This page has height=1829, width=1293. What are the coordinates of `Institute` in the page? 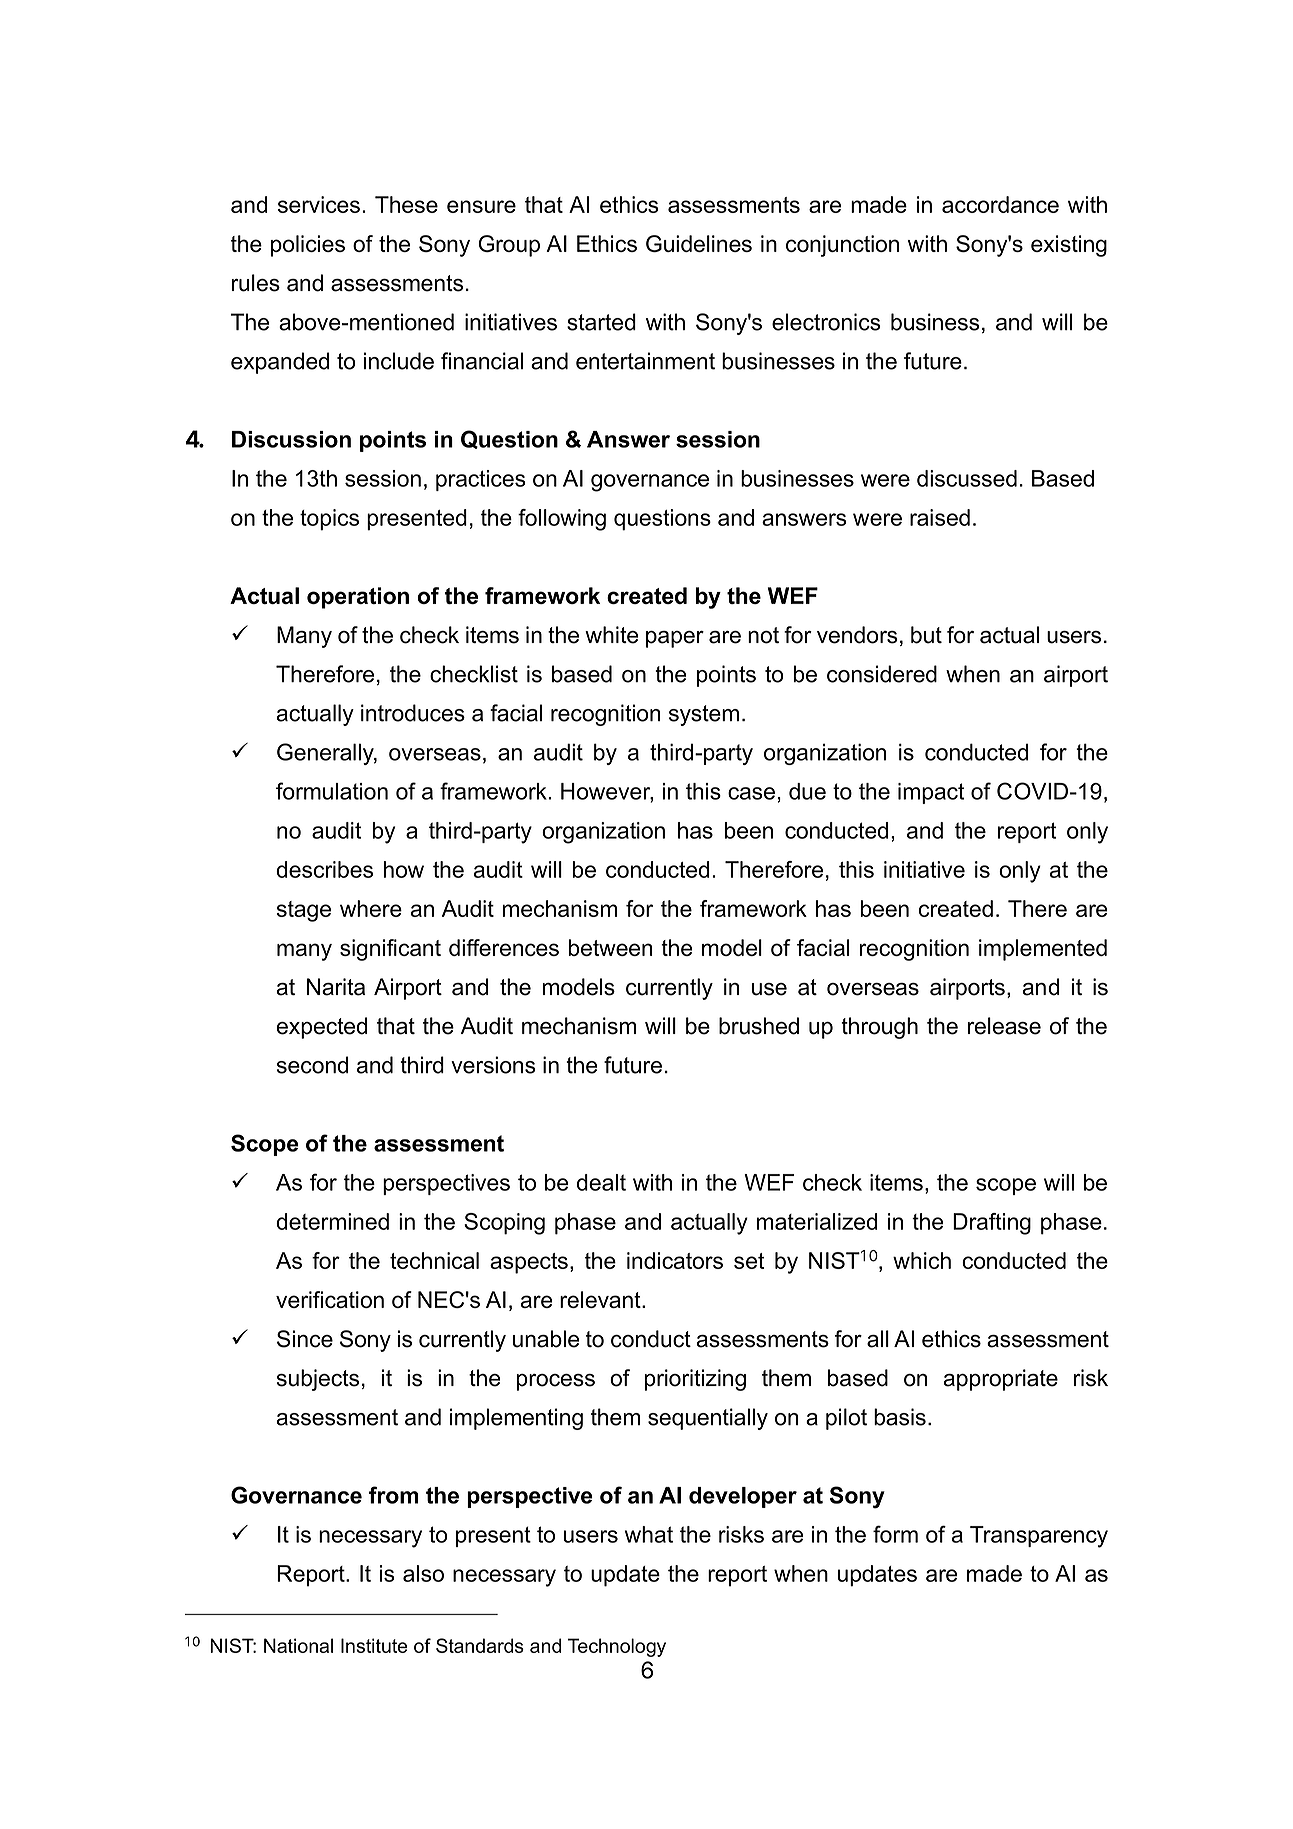 It's located at (374, 1645).
